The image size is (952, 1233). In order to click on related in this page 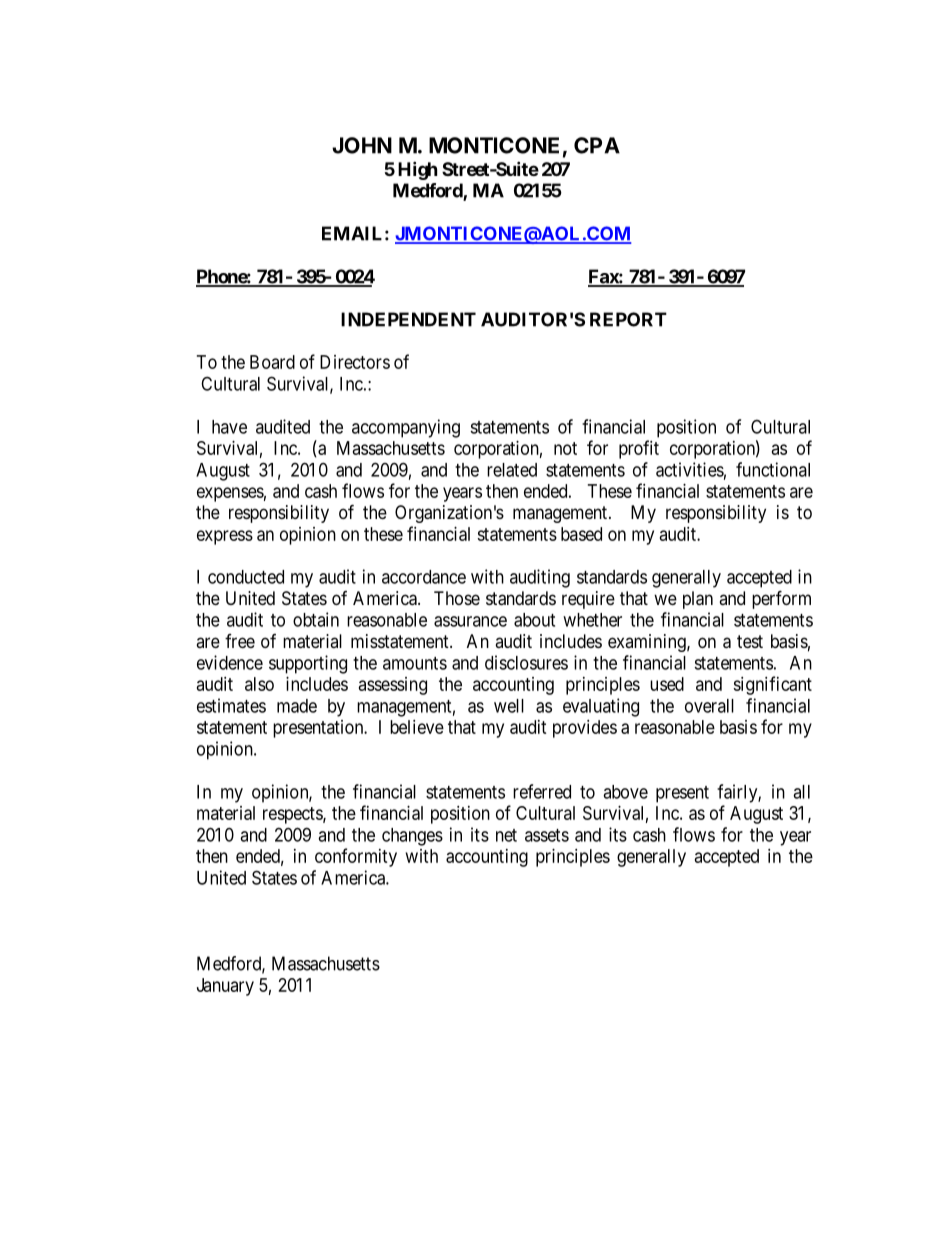, I will do `click(512, 470)`.
